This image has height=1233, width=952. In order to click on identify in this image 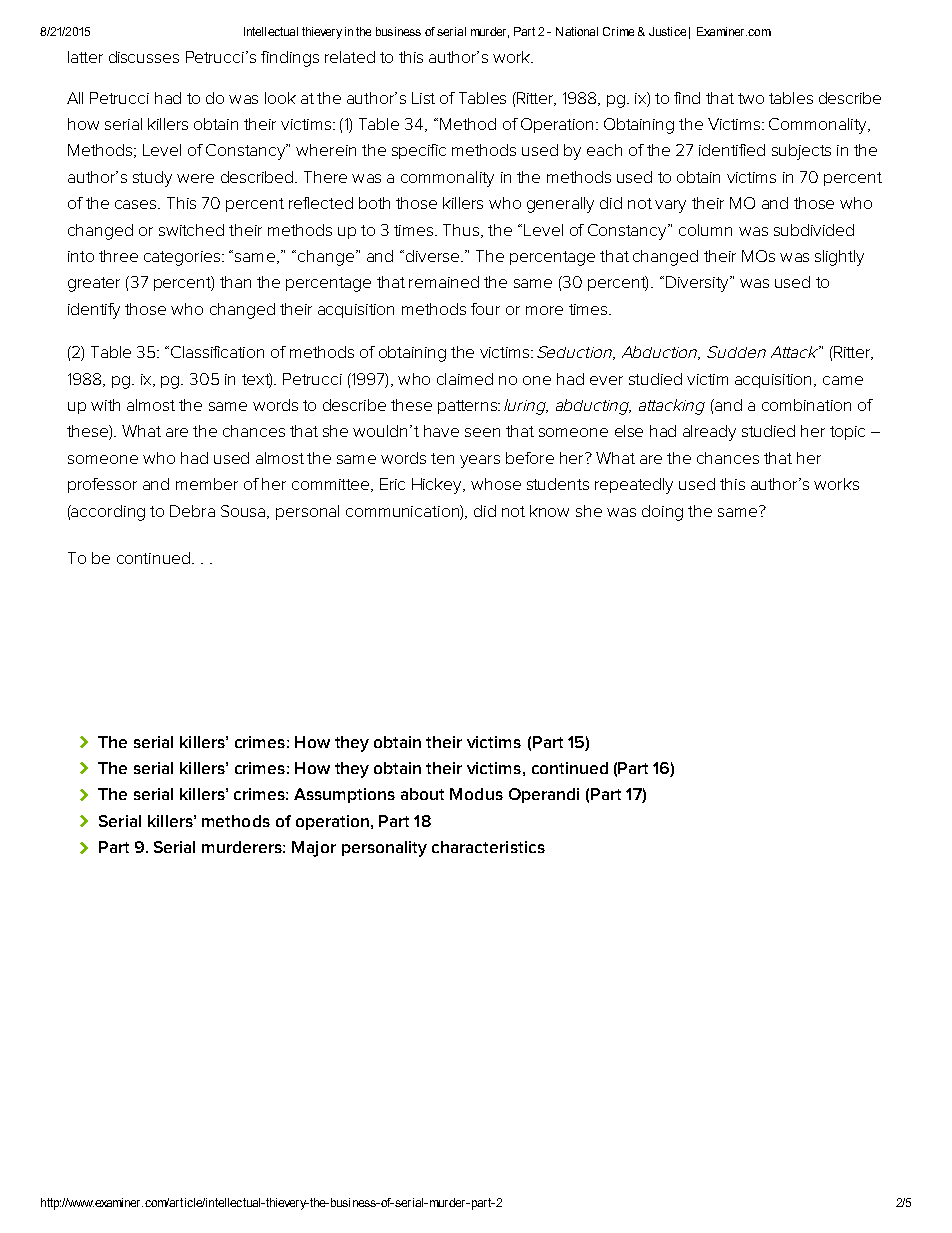, I will do `click(94, 311)`.
